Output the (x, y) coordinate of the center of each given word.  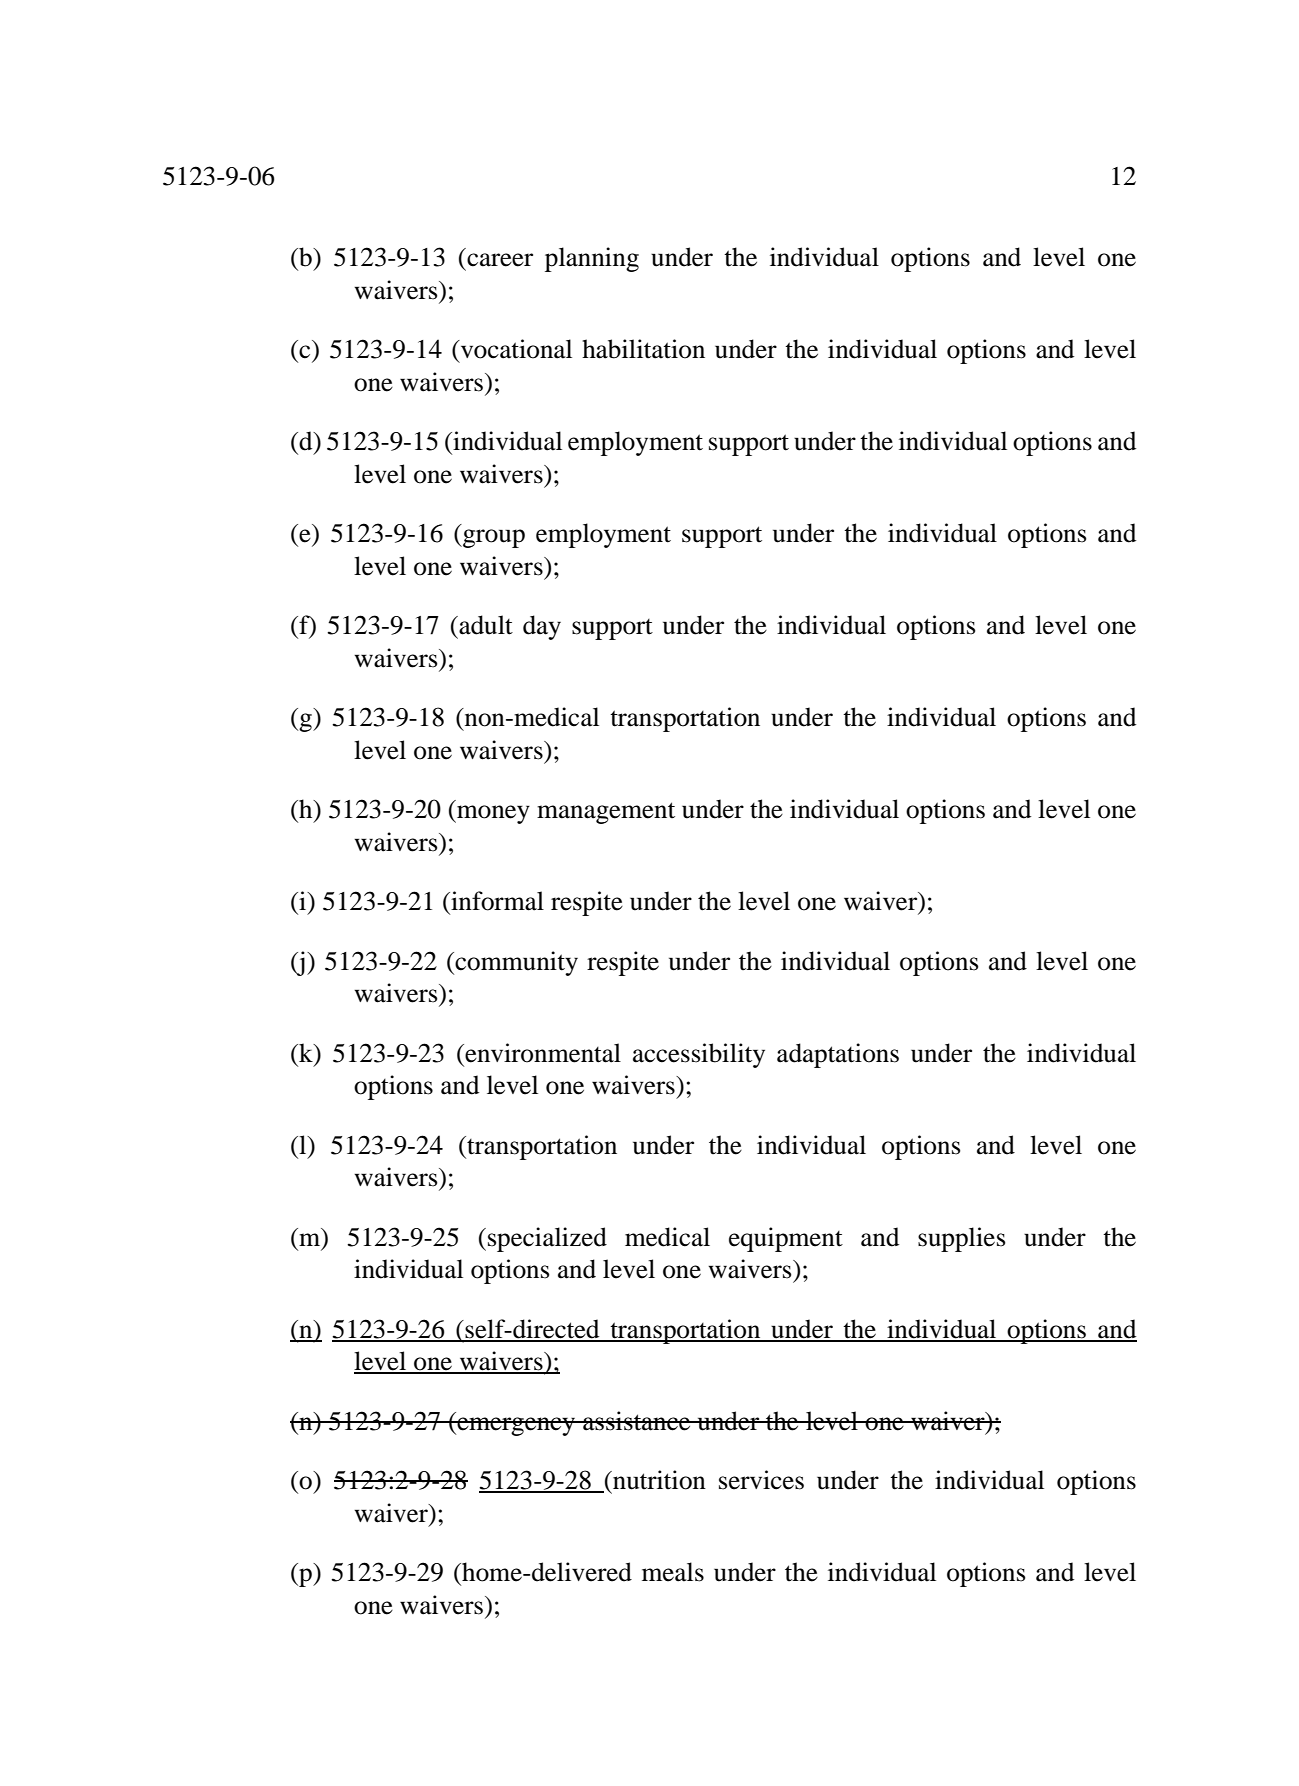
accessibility (699, 1055)
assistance (637, 1421)
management (606, 813)
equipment (786, 1239)
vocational (515, 349)
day (542, 627)
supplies (961, 1239)
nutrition (658, 1480)
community (515, 963)
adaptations (838, 1055)
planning (592, 259)
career (500, 260)
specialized (547, 1239)
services (761, 1480)
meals (673, 1572)
